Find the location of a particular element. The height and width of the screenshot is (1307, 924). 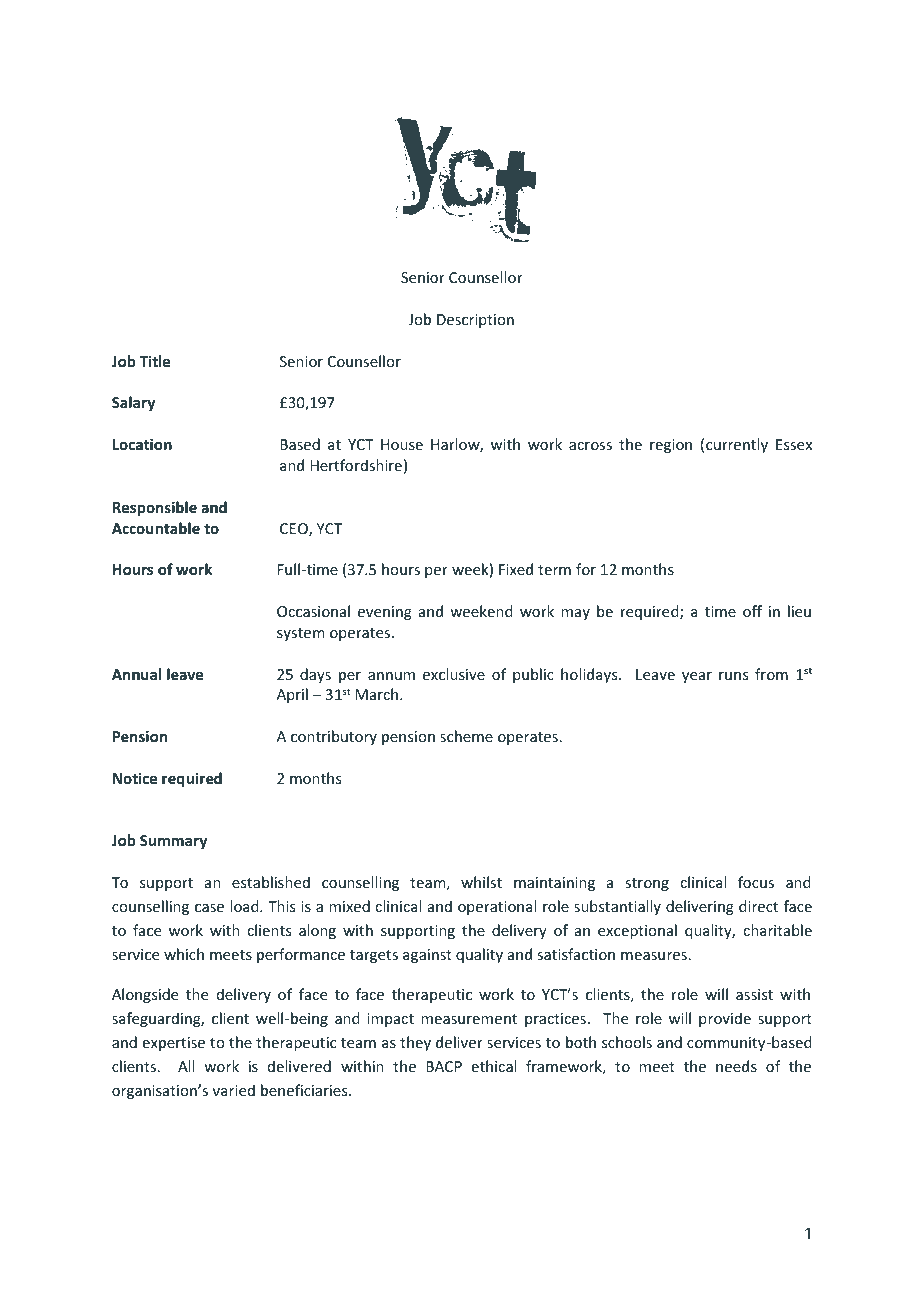

currently is located at coordinates (737, 445).
